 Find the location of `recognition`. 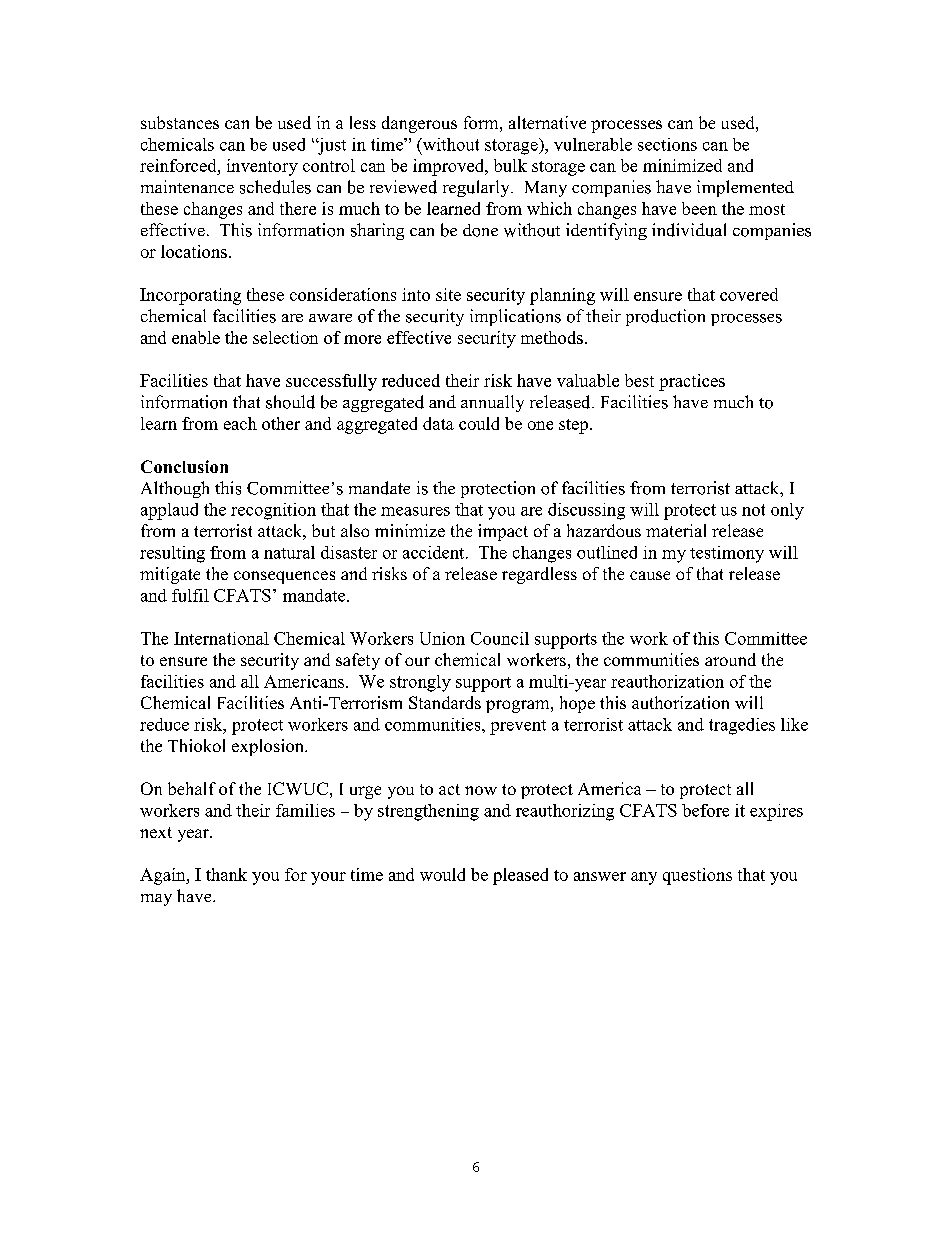

recognition is located at coordinates (273, 511).
